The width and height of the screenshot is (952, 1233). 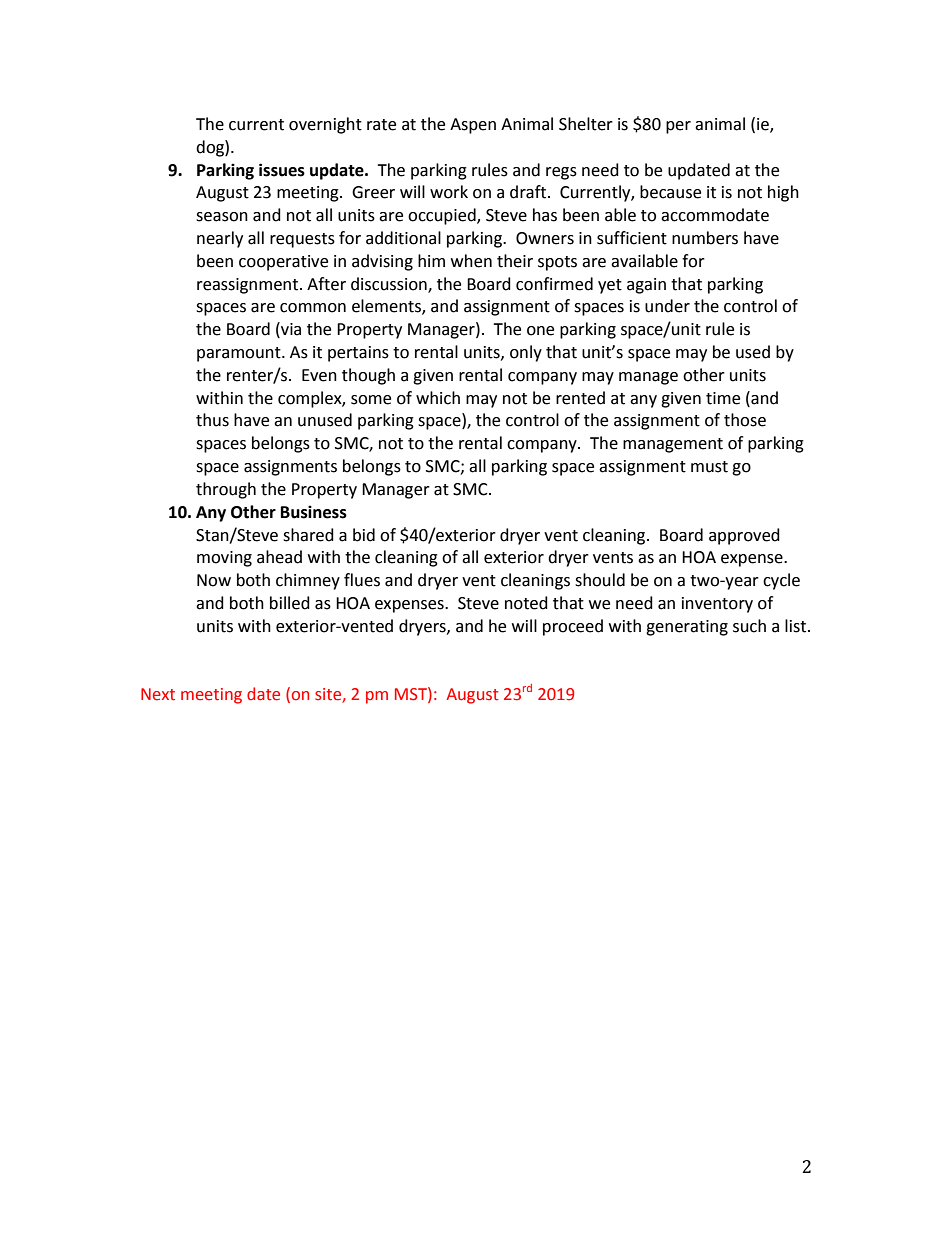 I want to click on because, so click(x=670, y=192).
